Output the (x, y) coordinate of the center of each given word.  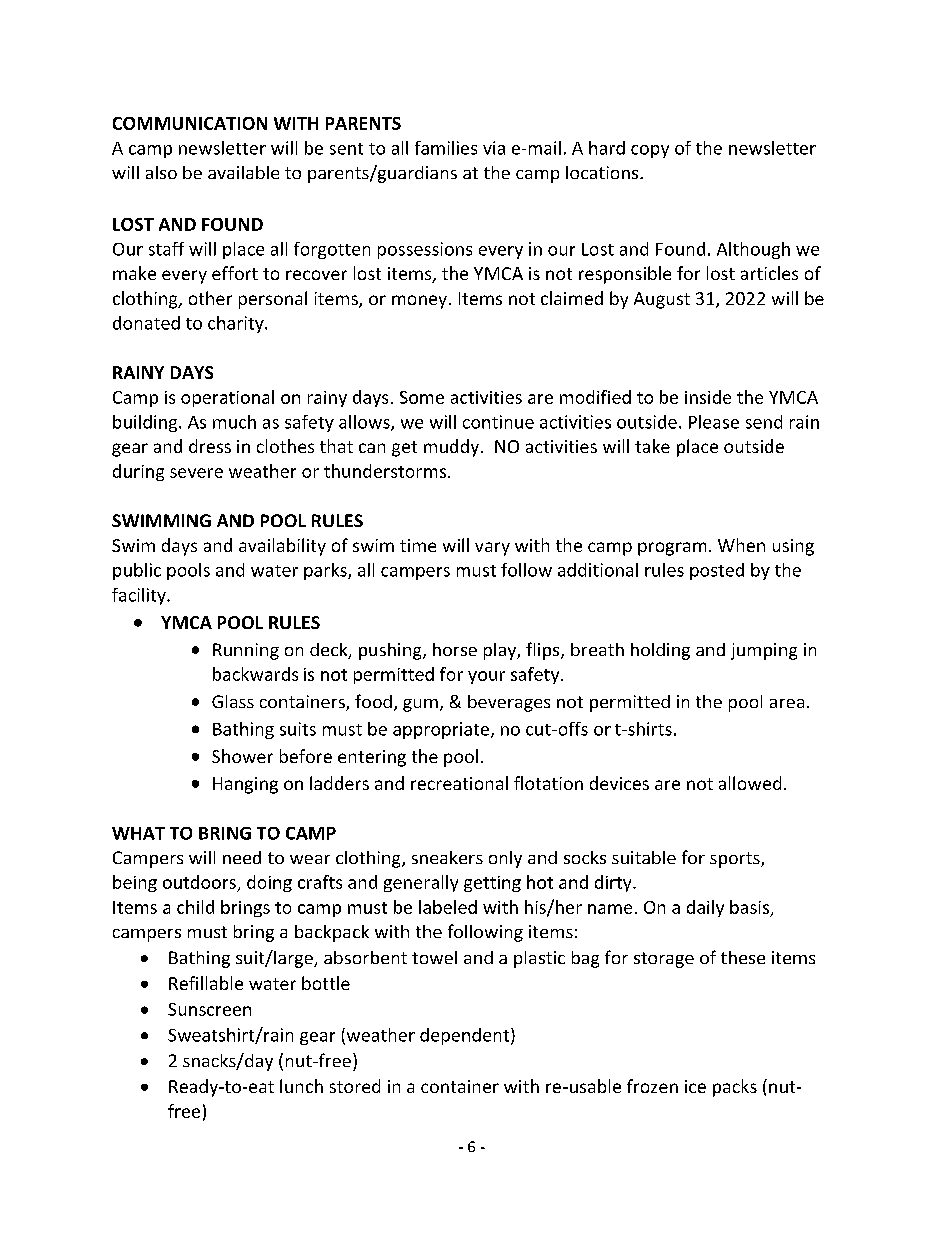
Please (714, 422)
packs (735, 1088)
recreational (459, 783)
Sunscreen (209, 1009)
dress (210, 446)
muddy (453, 448)
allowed (750, 783)
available (243, 172)
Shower (242, 756)
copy (650, 151)
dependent (464, 1036)
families (446, 148)
